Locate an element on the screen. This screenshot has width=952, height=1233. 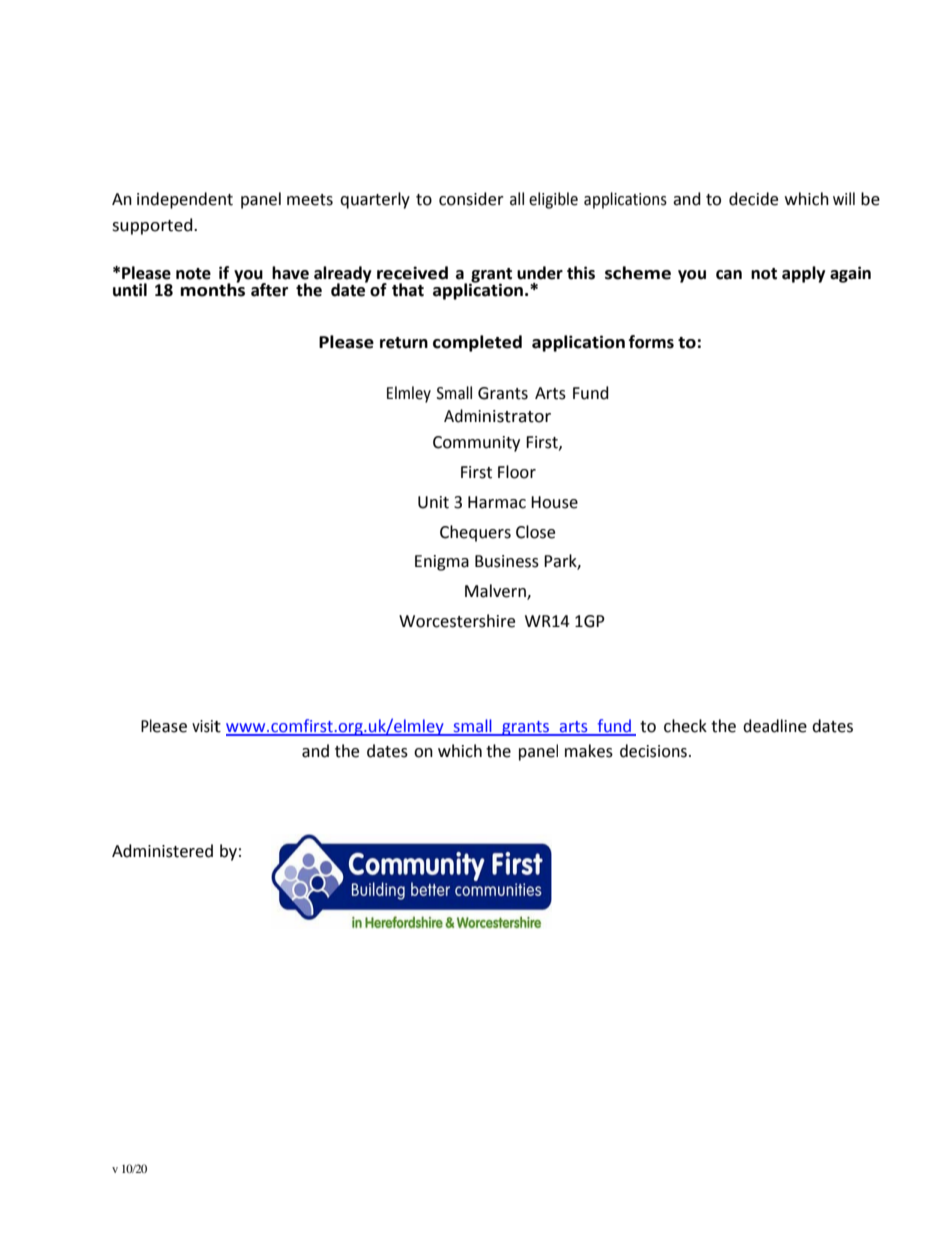
Administered is located at coordinates (162, 851).
